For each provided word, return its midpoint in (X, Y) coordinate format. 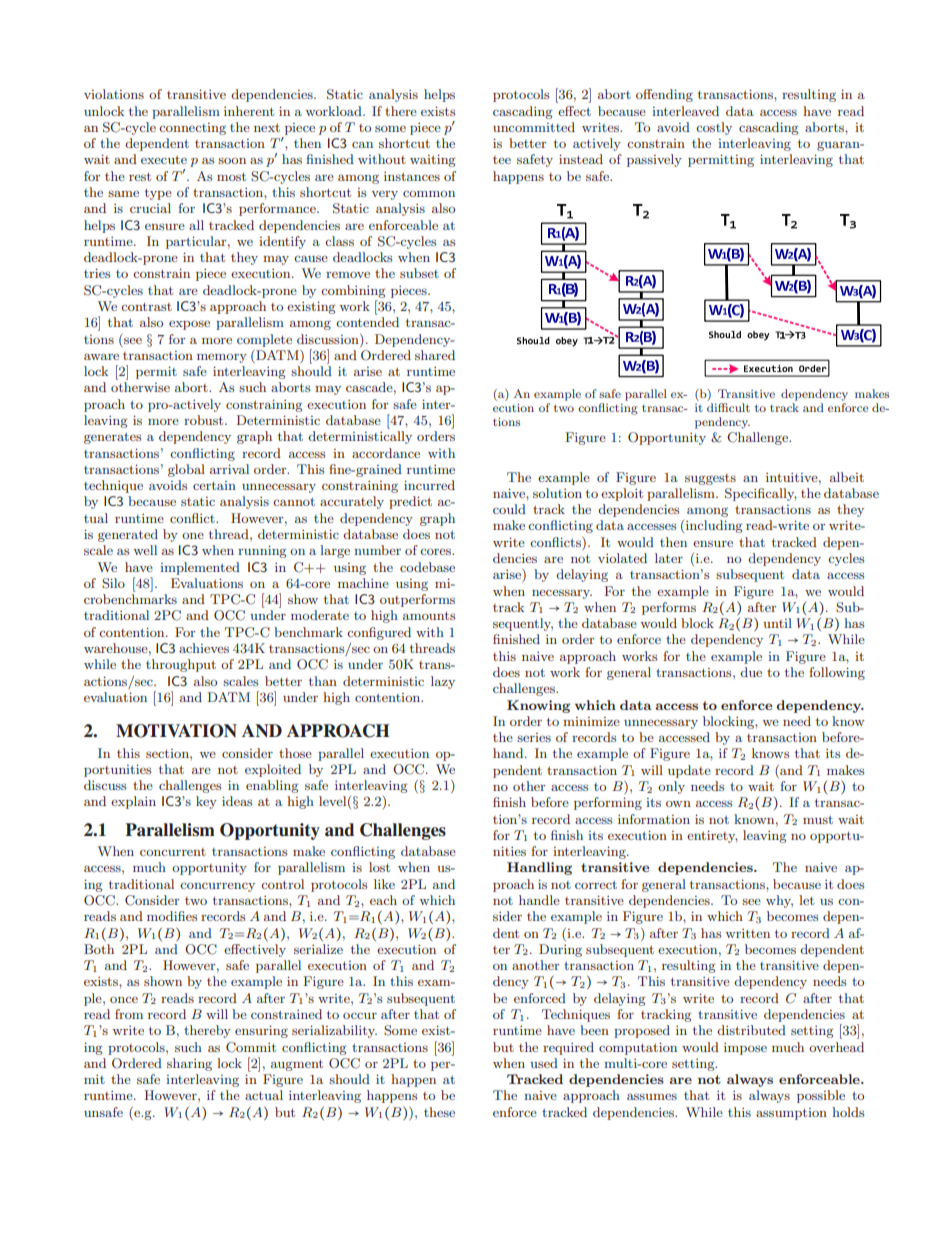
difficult (728, 407)
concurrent (173, 852)
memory (222, 358)
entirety (712, 836)
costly (714, 128)
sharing (189, 1064)
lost (379, 867)
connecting (192, 129)
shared (435, 355)
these (439, 1112)
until (777, 623)
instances (412, 176)
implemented (200, 568)
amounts (429, 615)
